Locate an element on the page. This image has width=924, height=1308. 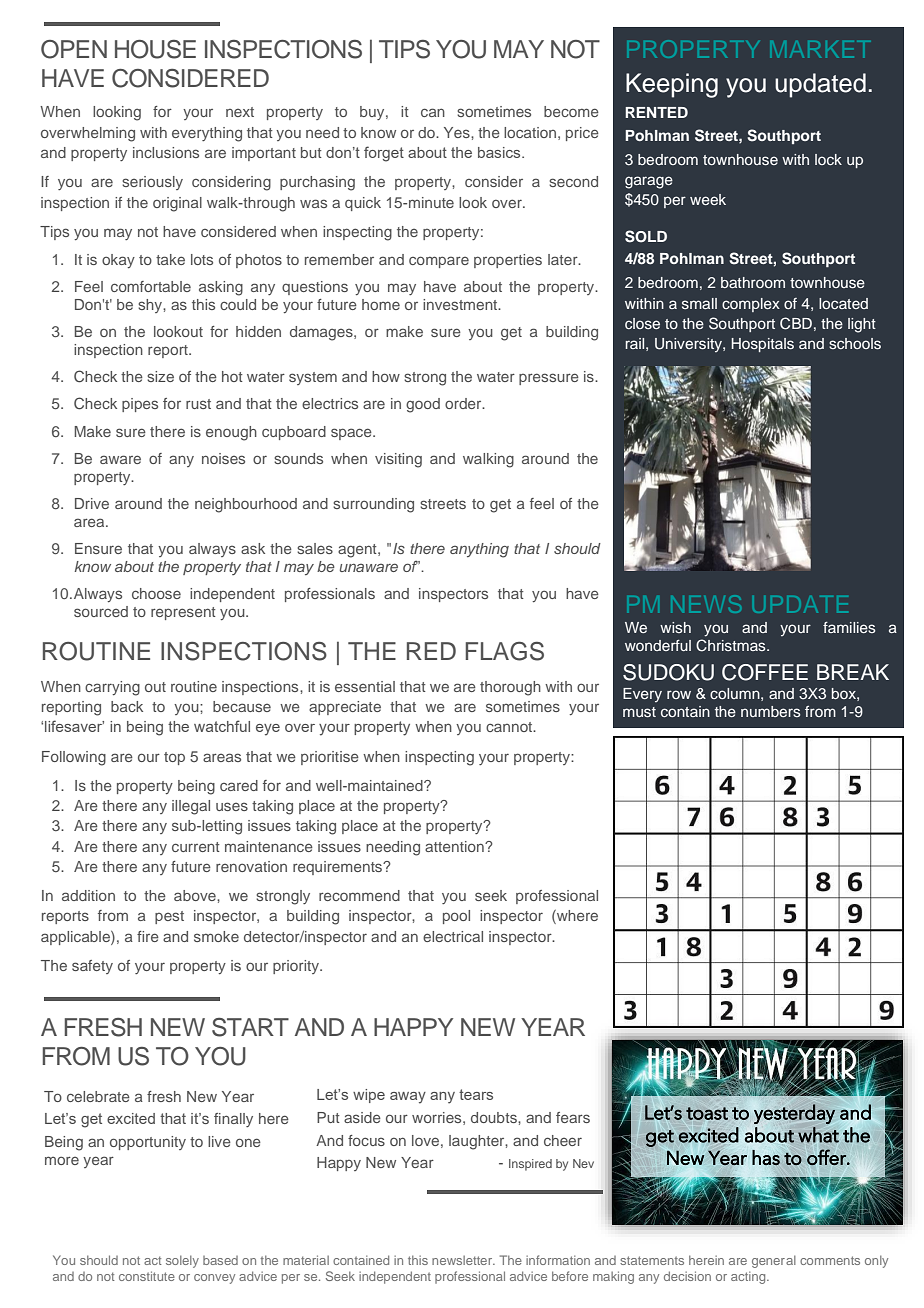
next is located at coordinates (240, 112).
